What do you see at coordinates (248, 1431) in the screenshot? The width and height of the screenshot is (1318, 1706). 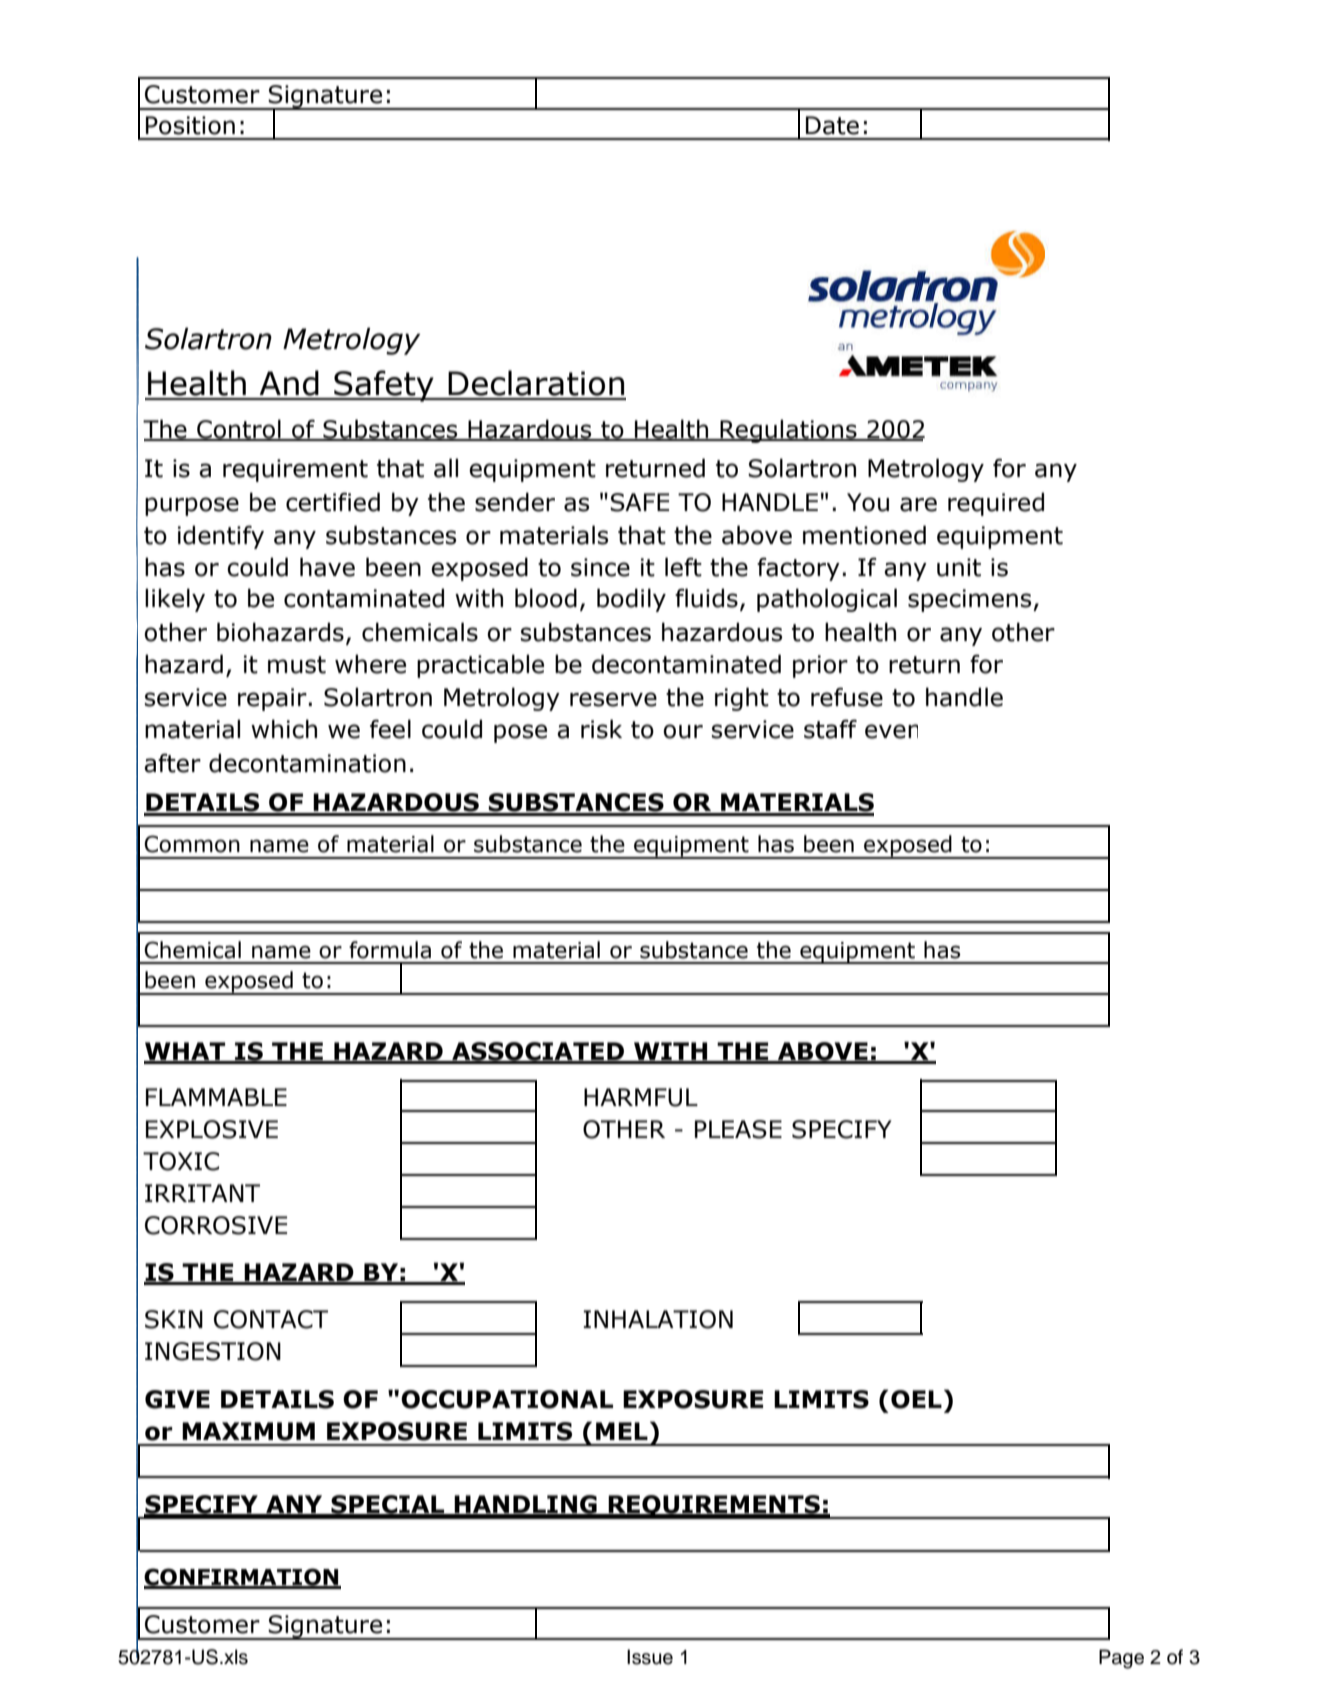 I see `MAXIMUM` at bounding box center [248, 1431].
